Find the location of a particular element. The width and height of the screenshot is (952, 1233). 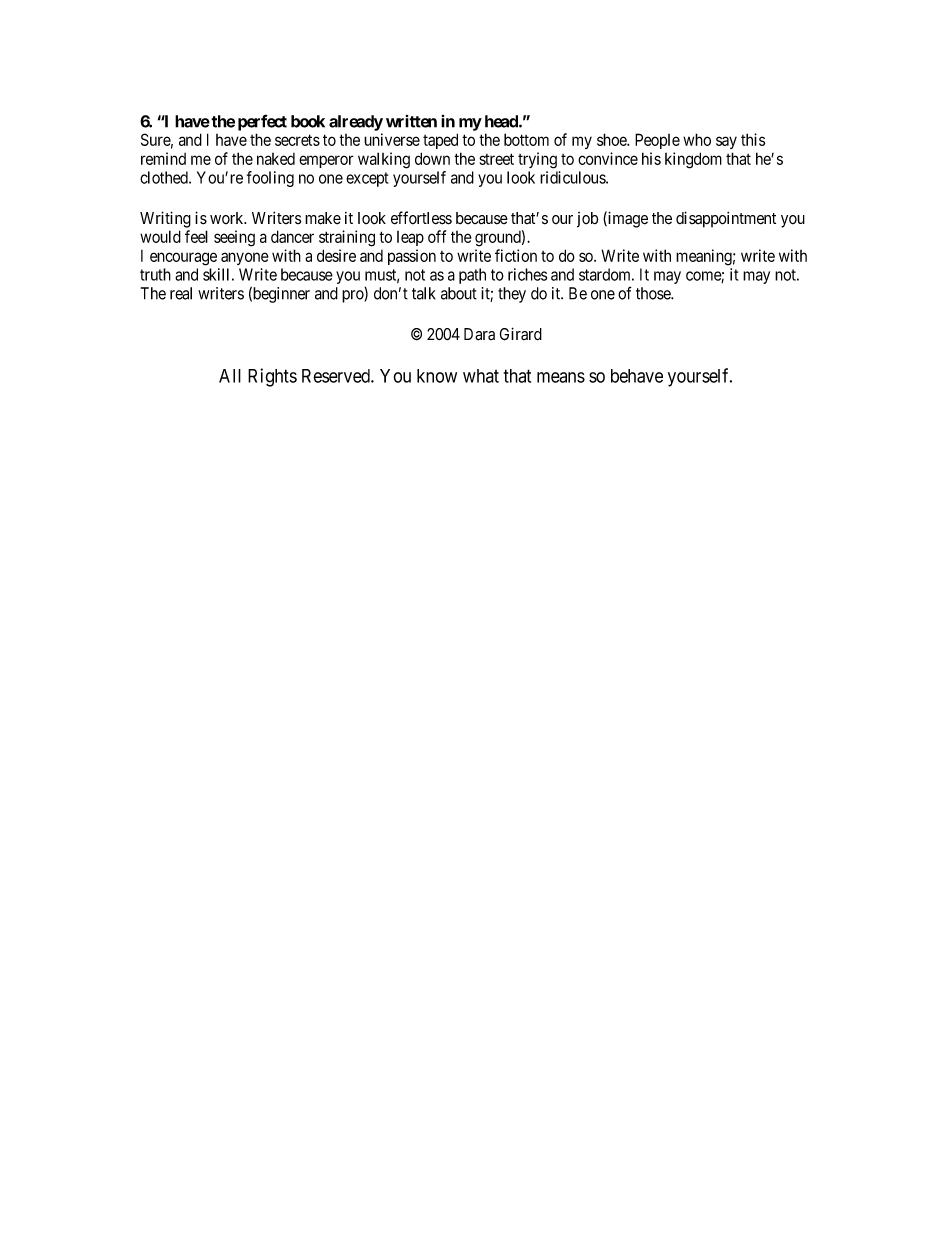

real is located at coordinates (181, 293).
